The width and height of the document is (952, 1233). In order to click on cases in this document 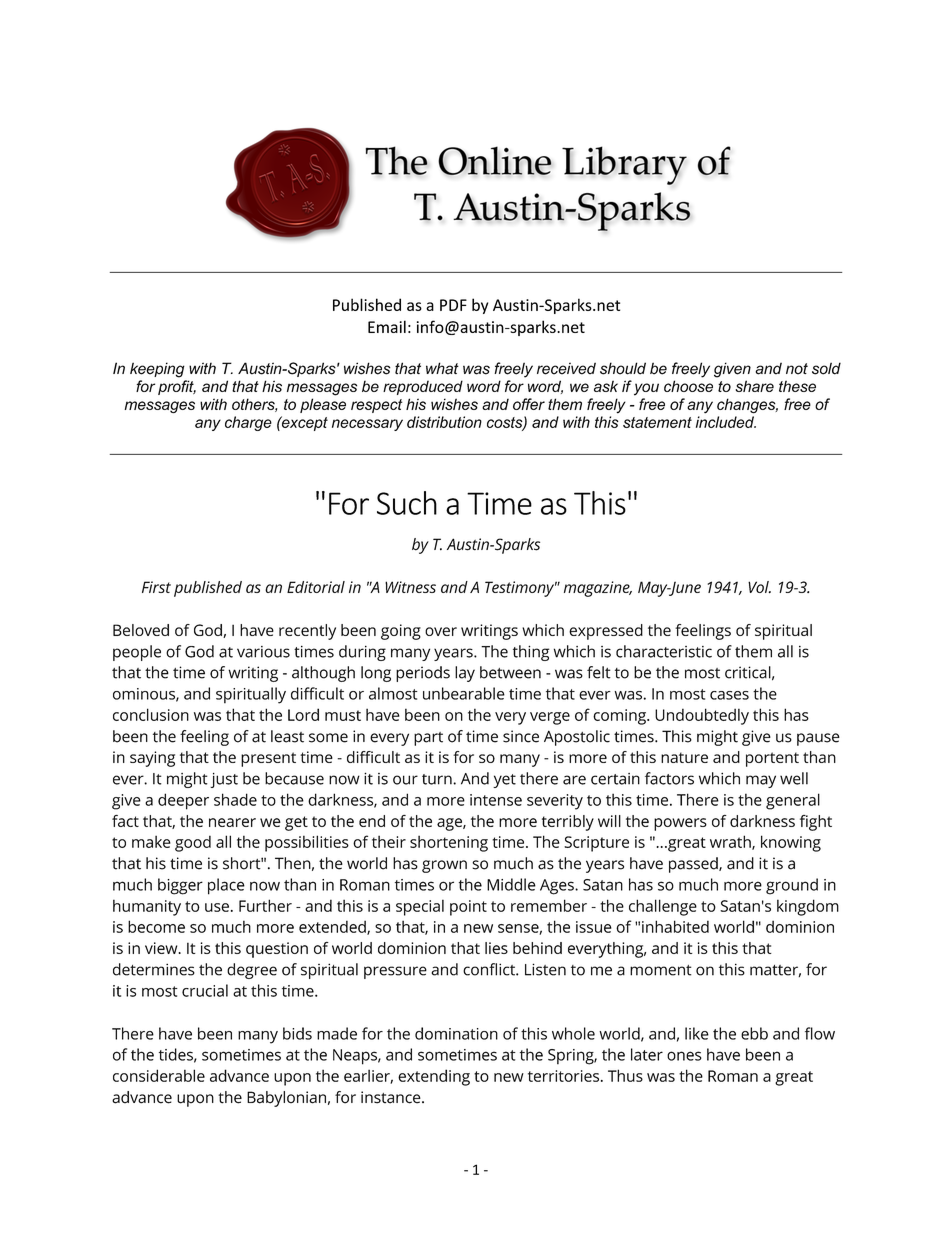, I will do `click(729, 695)`.
